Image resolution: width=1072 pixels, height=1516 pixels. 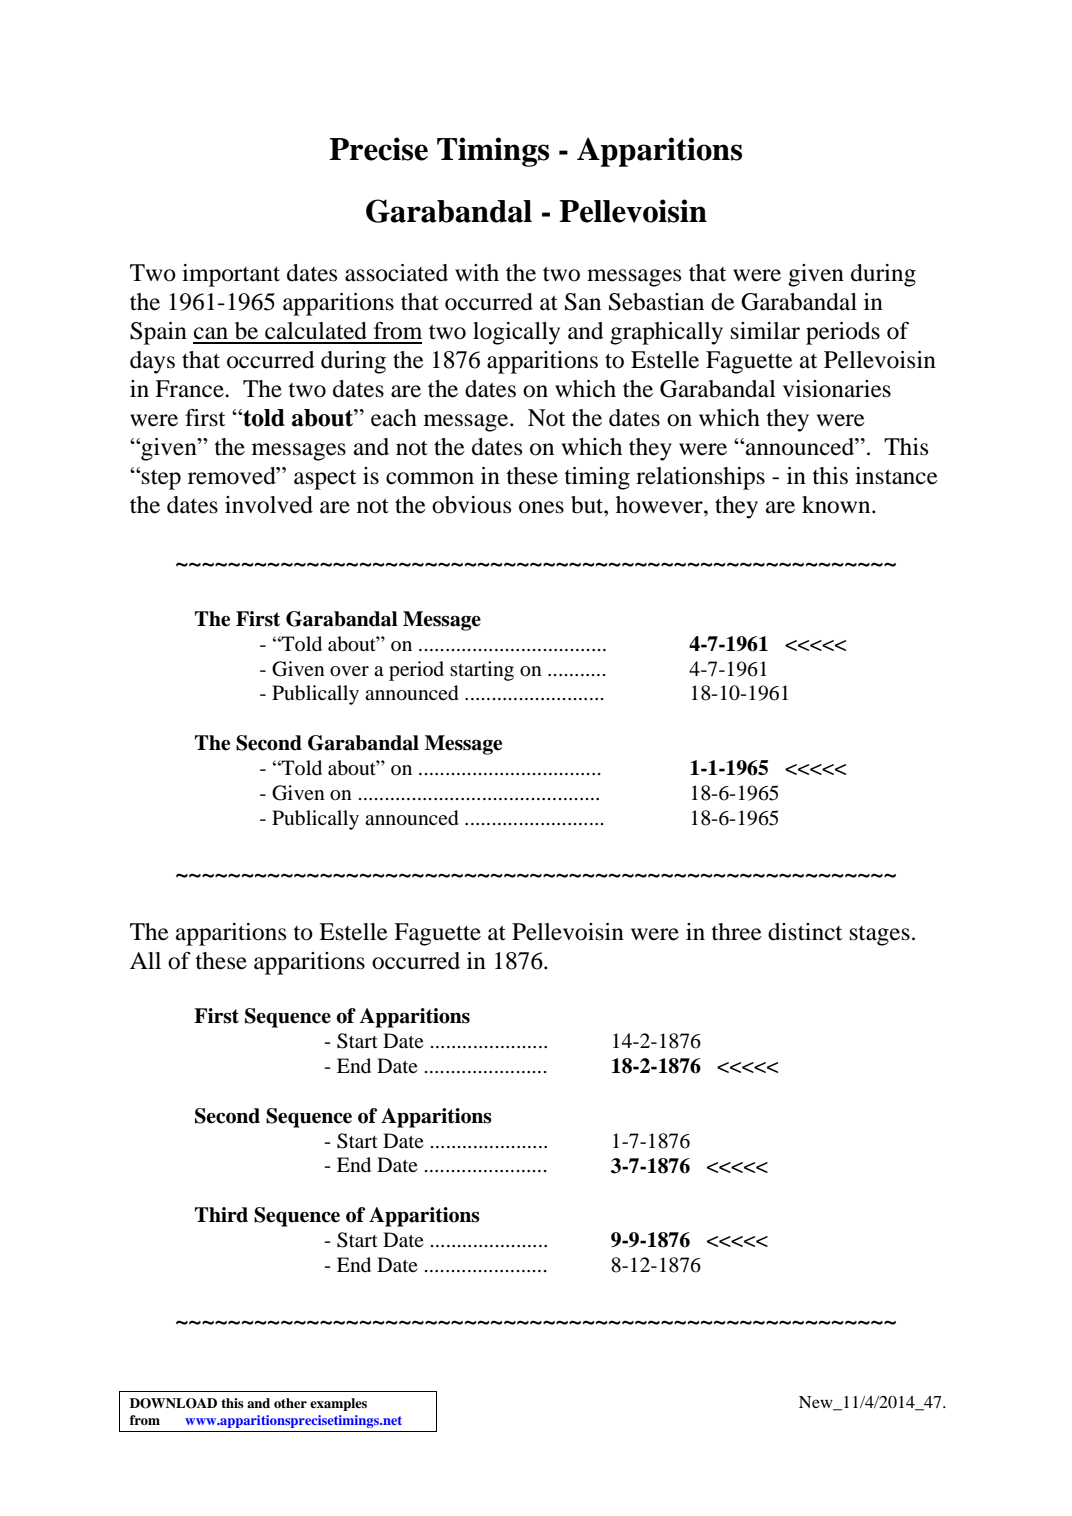 What do you see at coordinates (221, 1215) in the page?
I see `Third` at bounding box center [221, 1215].
